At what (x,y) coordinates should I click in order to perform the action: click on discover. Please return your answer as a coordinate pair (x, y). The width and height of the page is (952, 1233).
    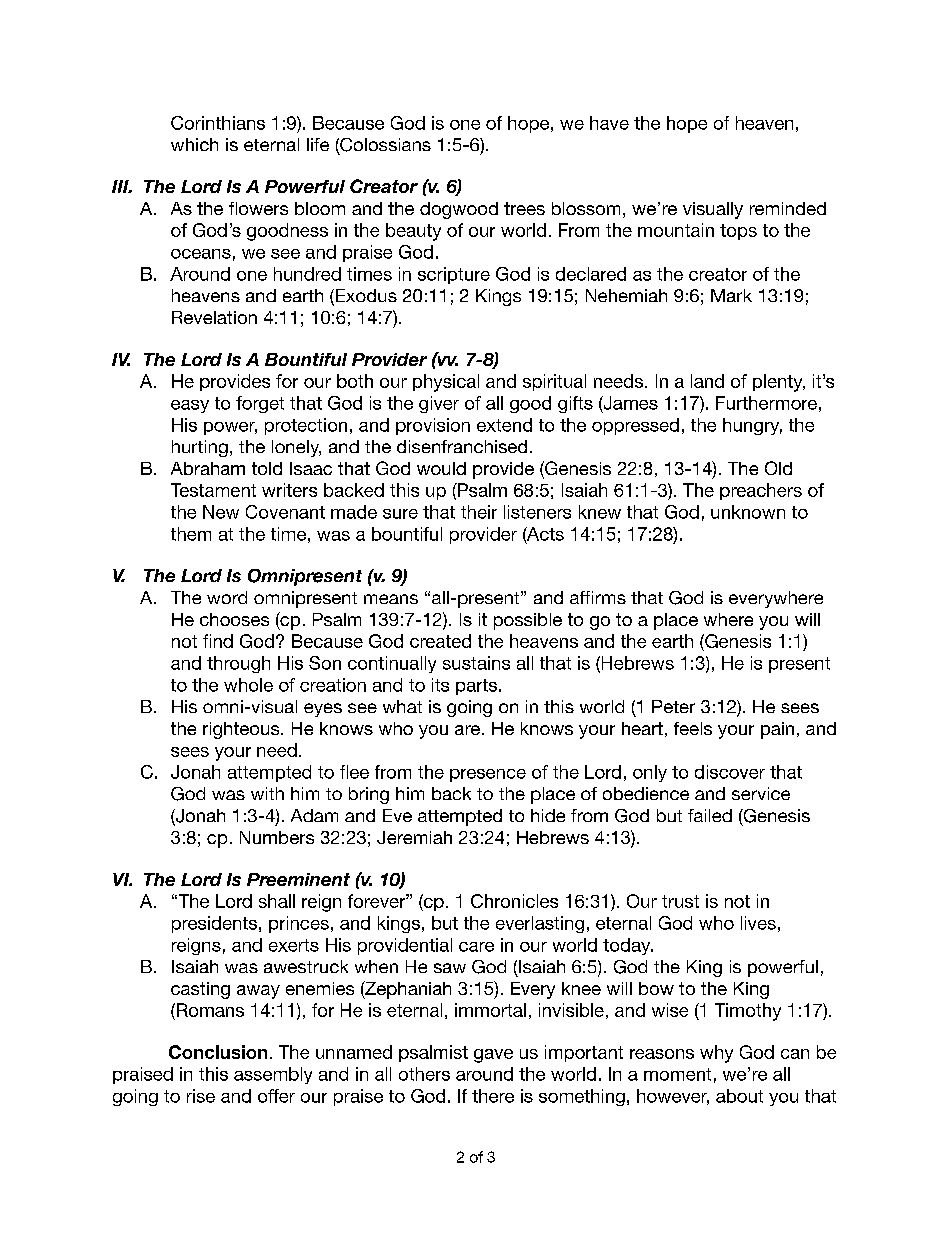
    Looking at the image, I should click on (730, 772).
